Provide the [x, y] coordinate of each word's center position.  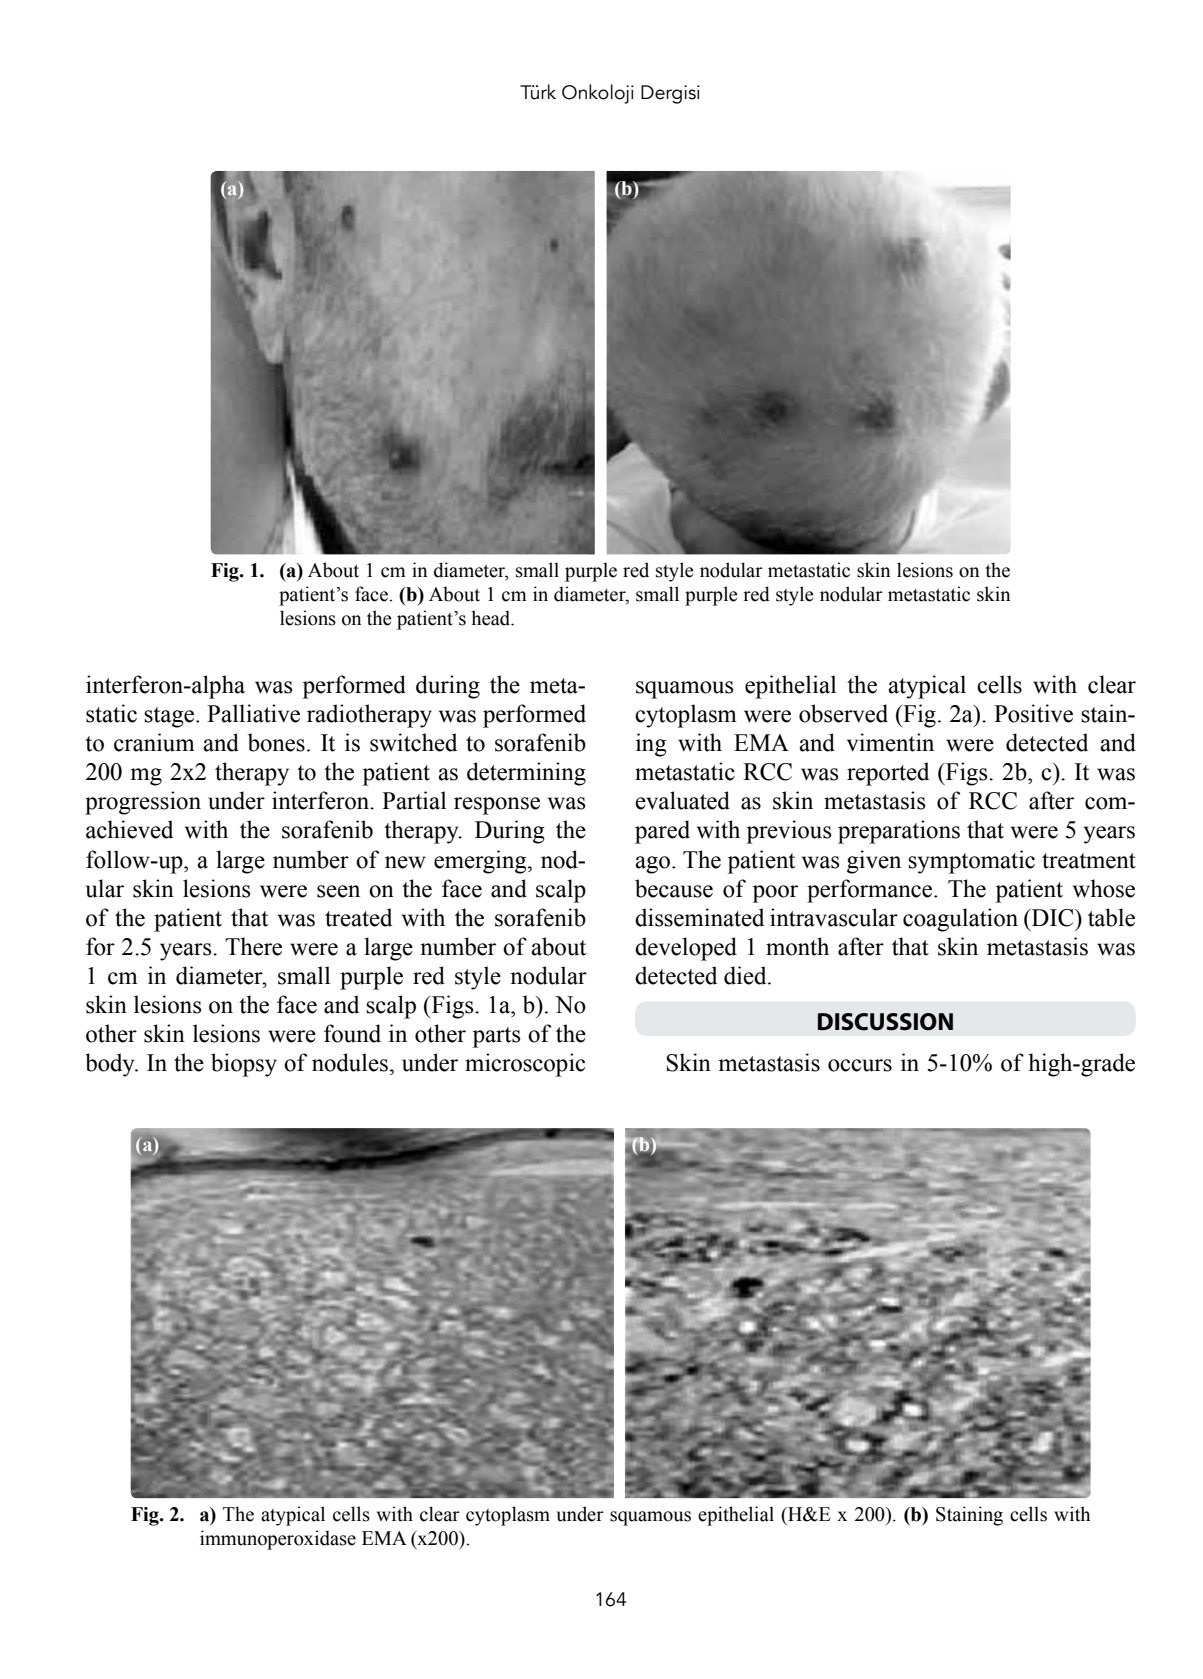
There [253, 946]
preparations [899, 832]
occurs [860, 1065]
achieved [129, 829]
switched [413, 742]
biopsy [244, 1065]
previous [788, 832]
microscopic [525, 1065]
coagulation [960, 920]
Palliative [253, 713]
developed [686, 949]
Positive [1033, 713]
